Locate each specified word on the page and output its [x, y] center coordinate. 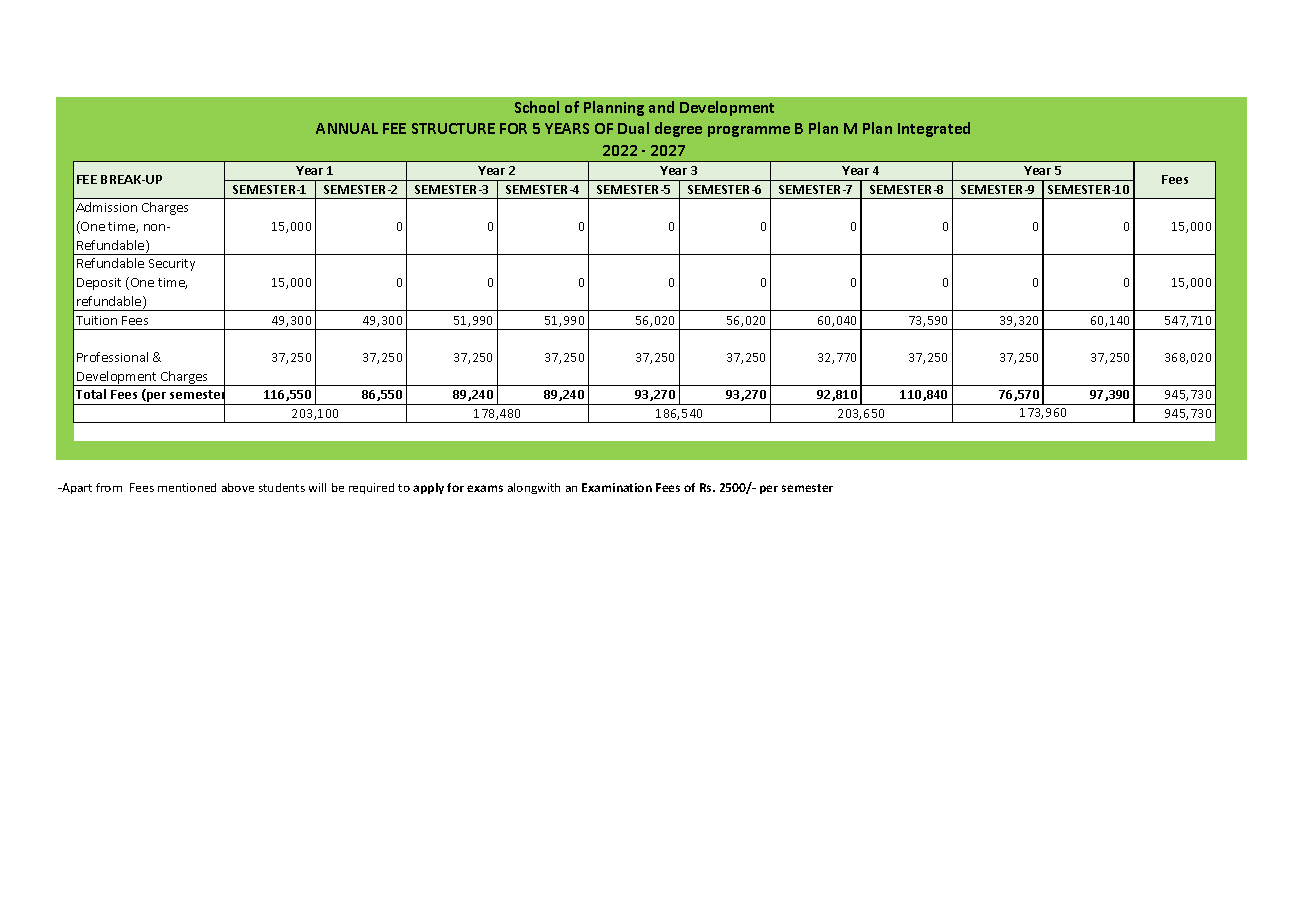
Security [172, 265]
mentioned [187, 487]
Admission [106, 207]
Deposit [99, 284]
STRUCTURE [453, 128]
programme [749, 131]
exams [485, 488]
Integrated [934, 129]
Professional [112, 357]
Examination [617, 487]
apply [428, 488]
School [537, 107]
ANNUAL [347, 128]
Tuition [96, 320]
